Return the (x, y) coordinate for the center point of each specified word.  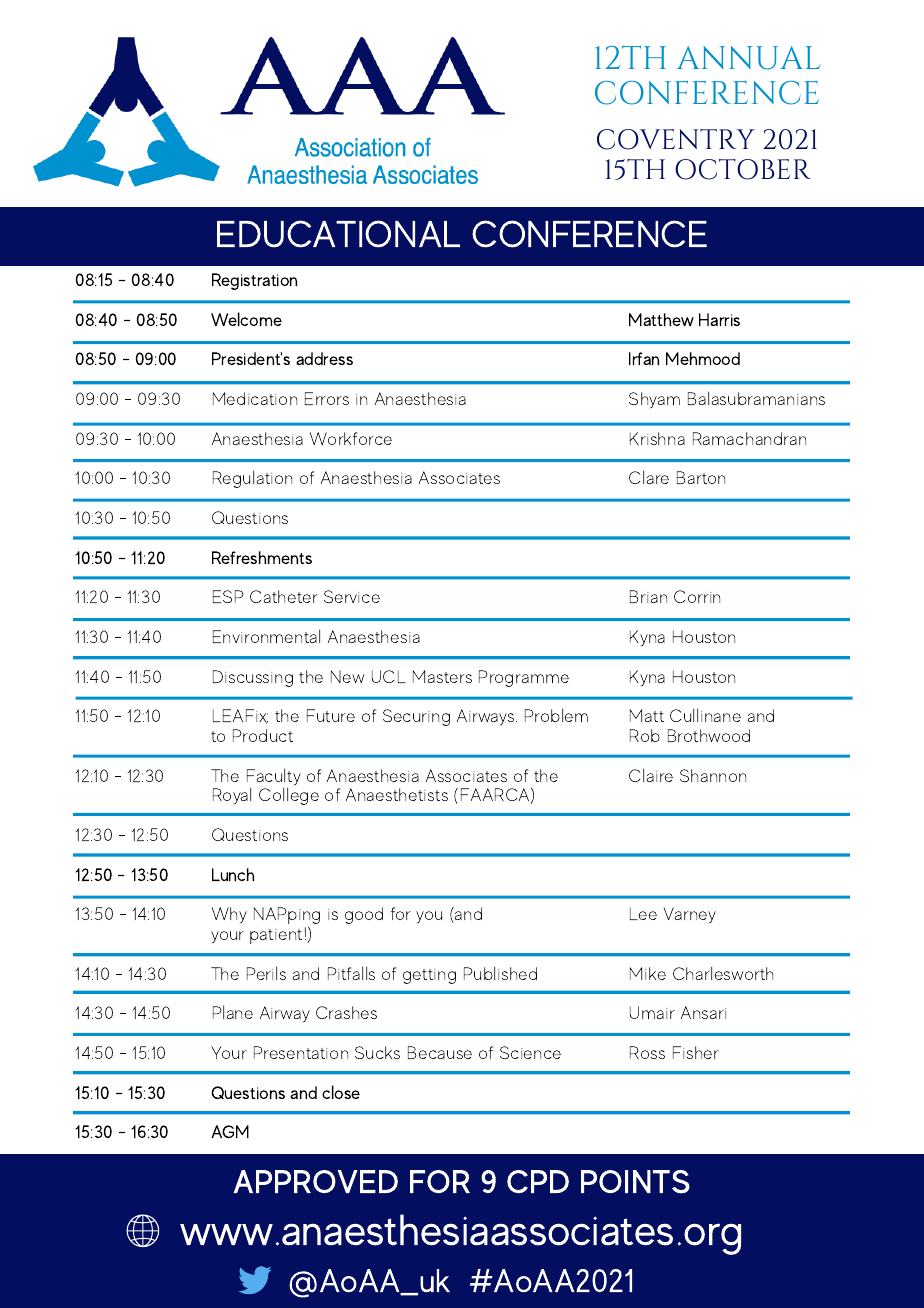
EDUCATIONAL (338, 234)
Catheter (284, 596)
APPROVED (315, 1181)
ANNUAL (748, 58)
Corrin (697, 596)
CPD (538, 1181)
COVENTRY (676, 139)
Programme (524, 678)
